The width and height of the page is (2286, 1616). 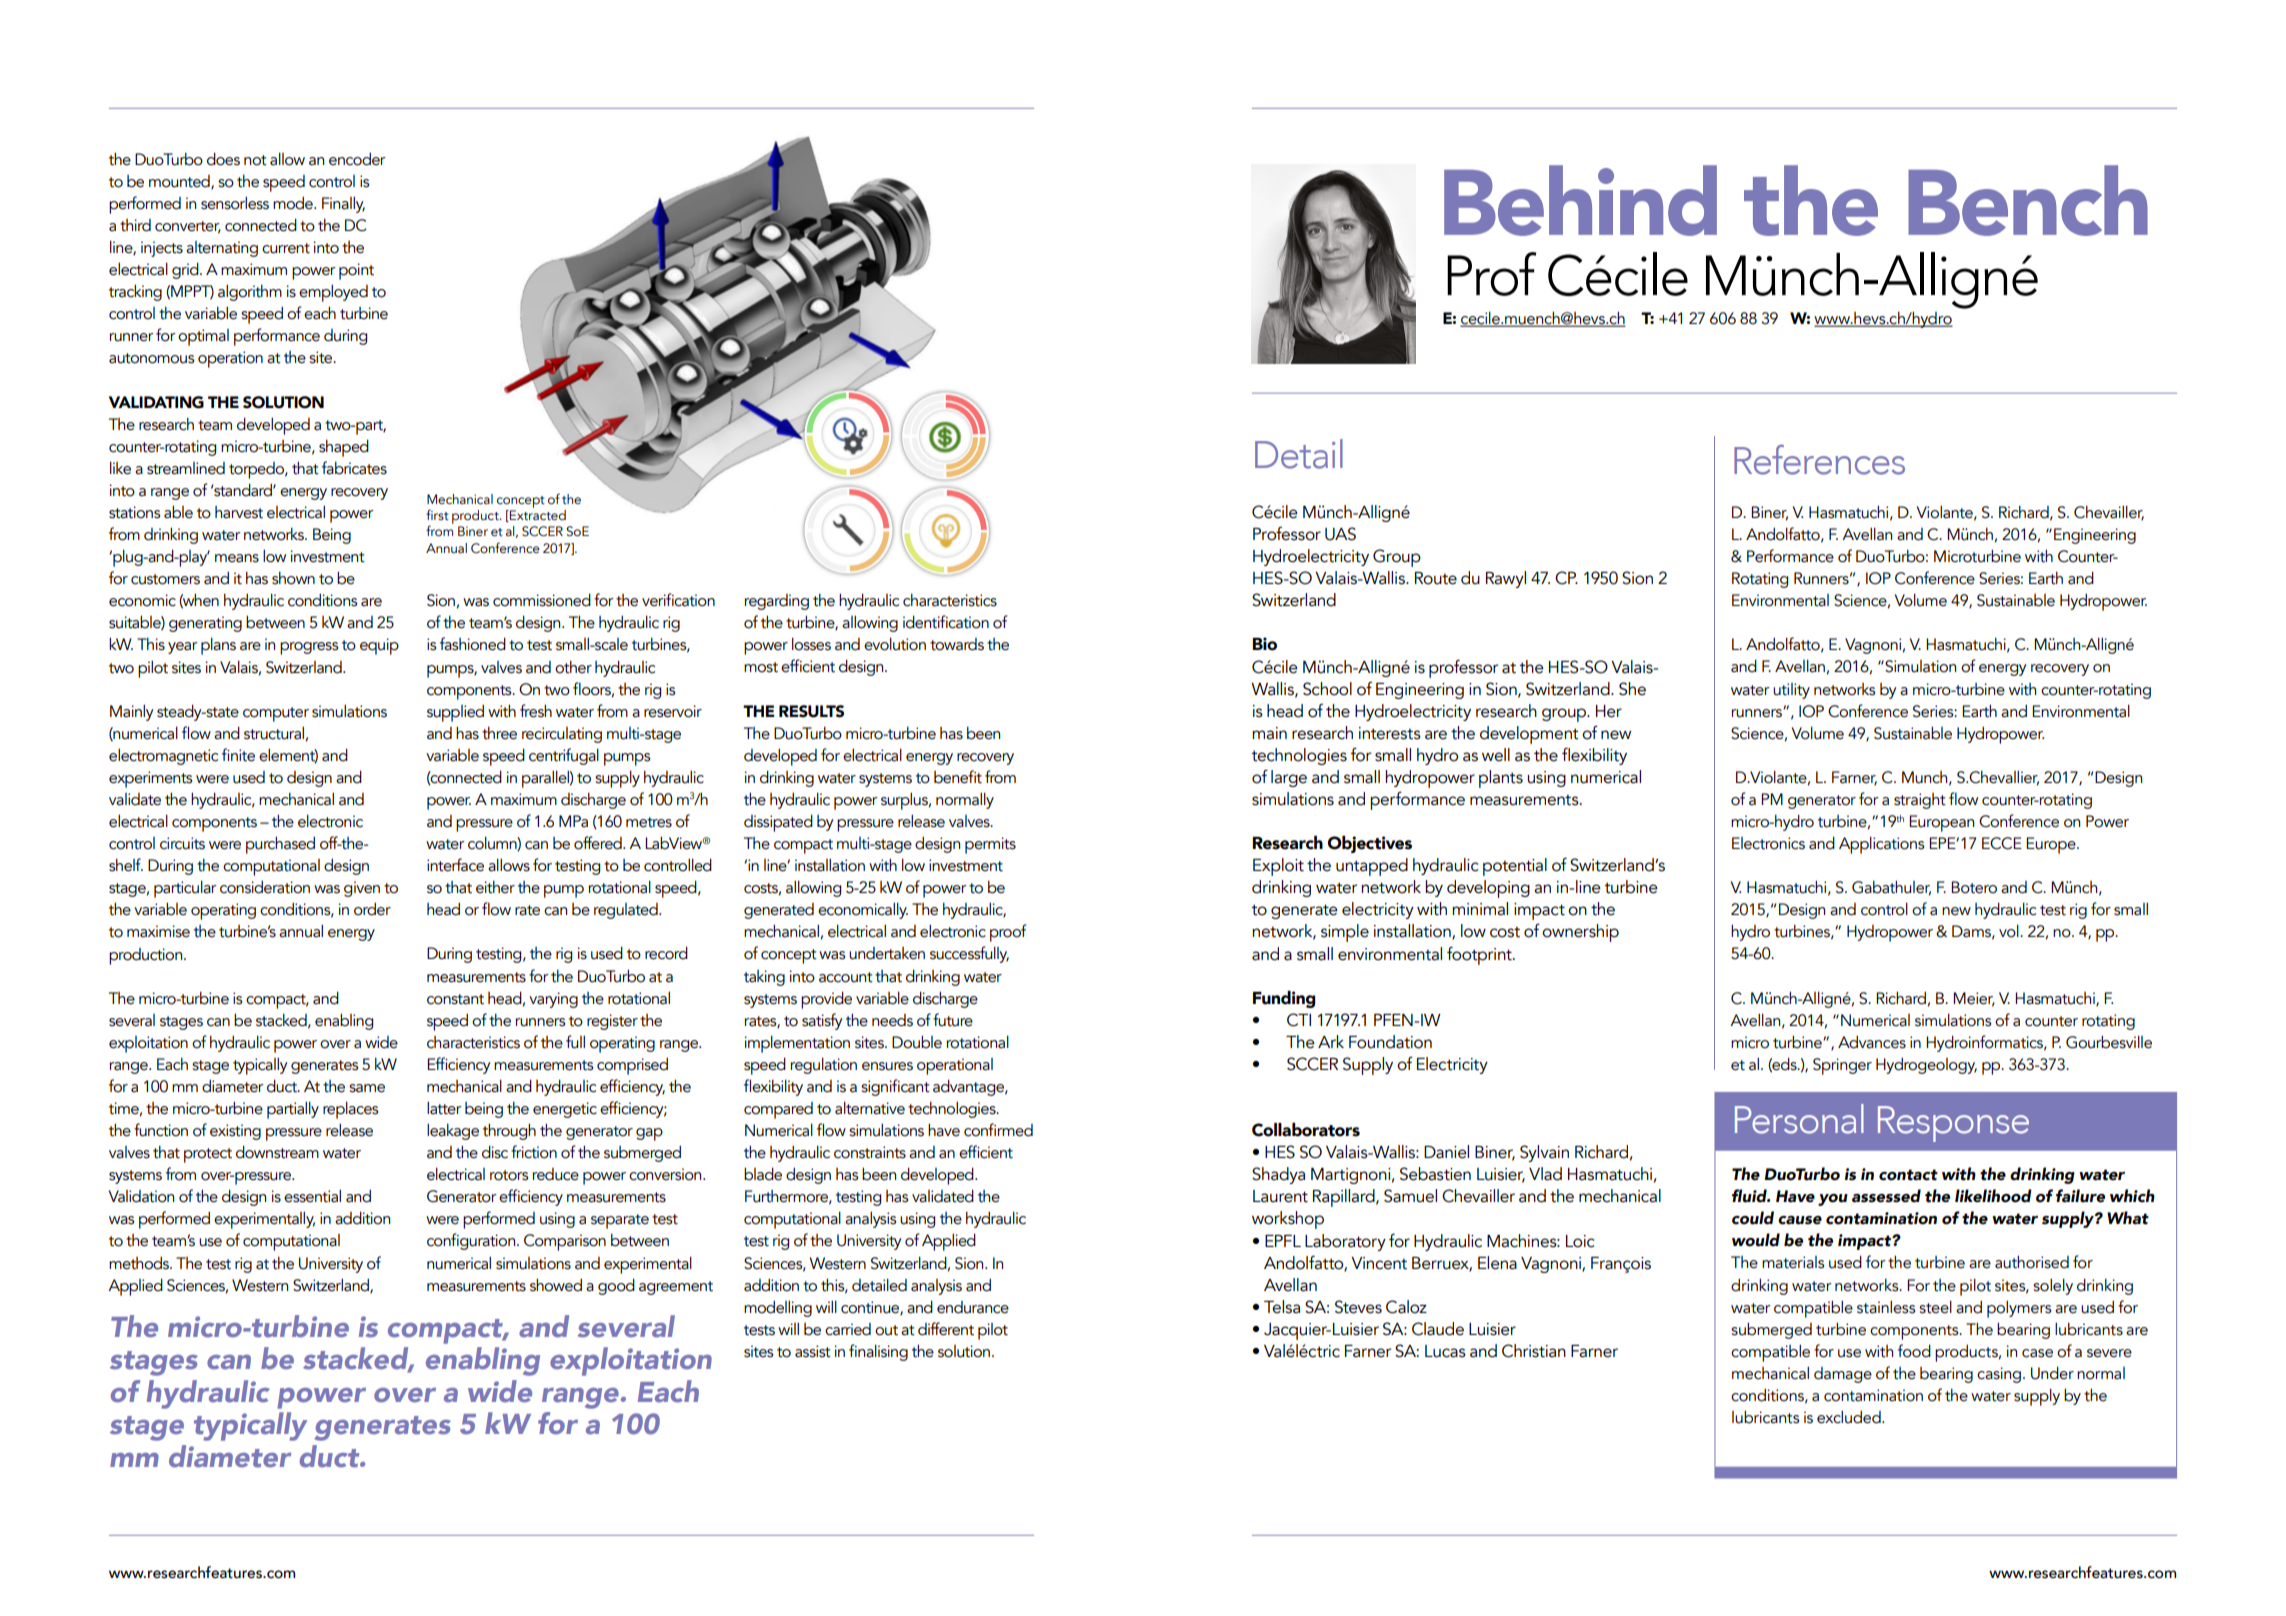 What do you see at coordinates (354, 468) in the page?
I see `fabricates` at bounding box center [354, 468].
